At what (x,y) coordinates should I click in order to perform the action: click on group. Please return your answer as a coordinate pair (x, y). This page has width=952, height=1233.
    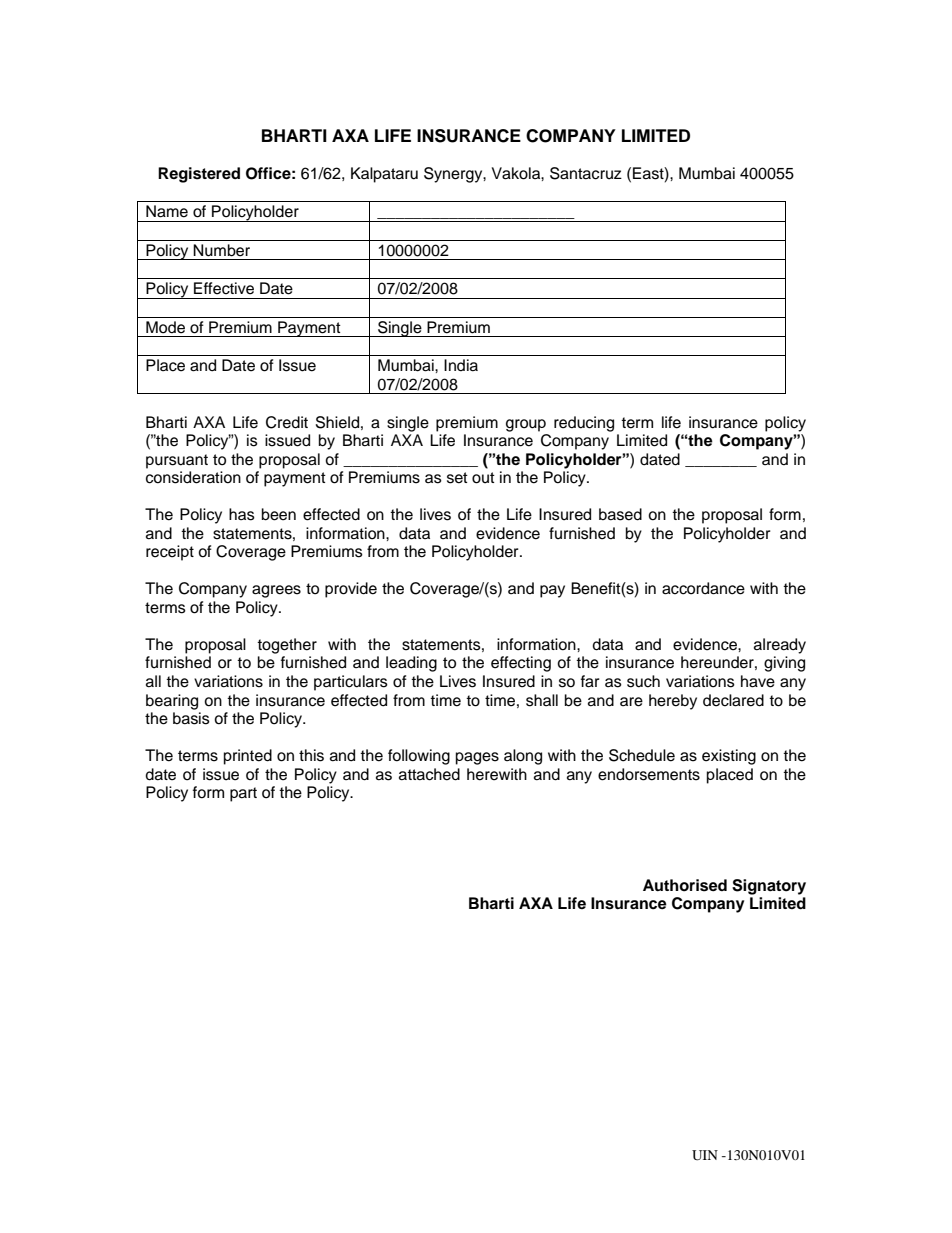
    Looking at the image, I should click on (526, 425).
